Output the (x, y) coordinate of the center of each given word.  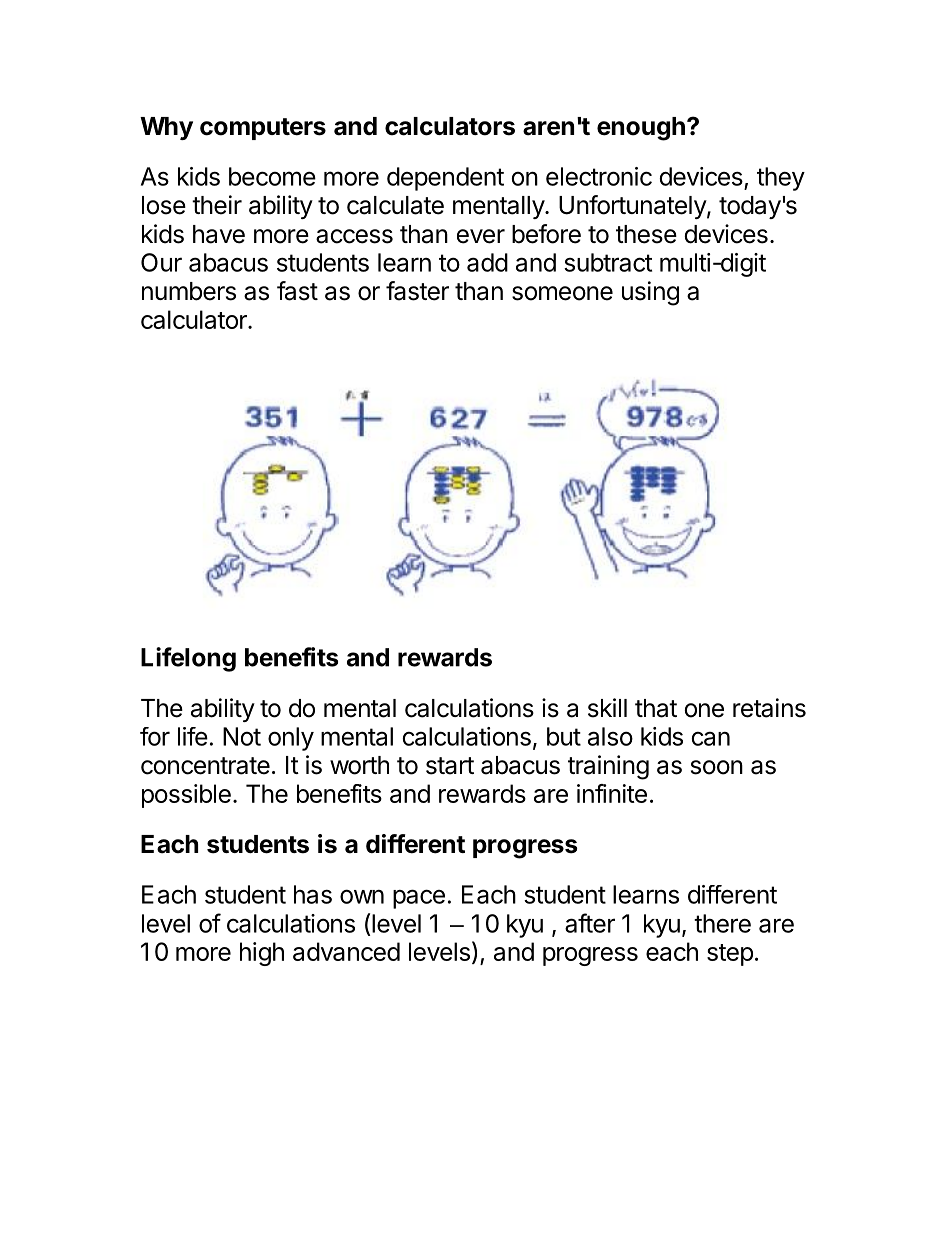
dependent (445, 179)
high (262, 954)
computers (263, 129)
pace (419, 899)
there (722, 923)
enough (641, 129)
